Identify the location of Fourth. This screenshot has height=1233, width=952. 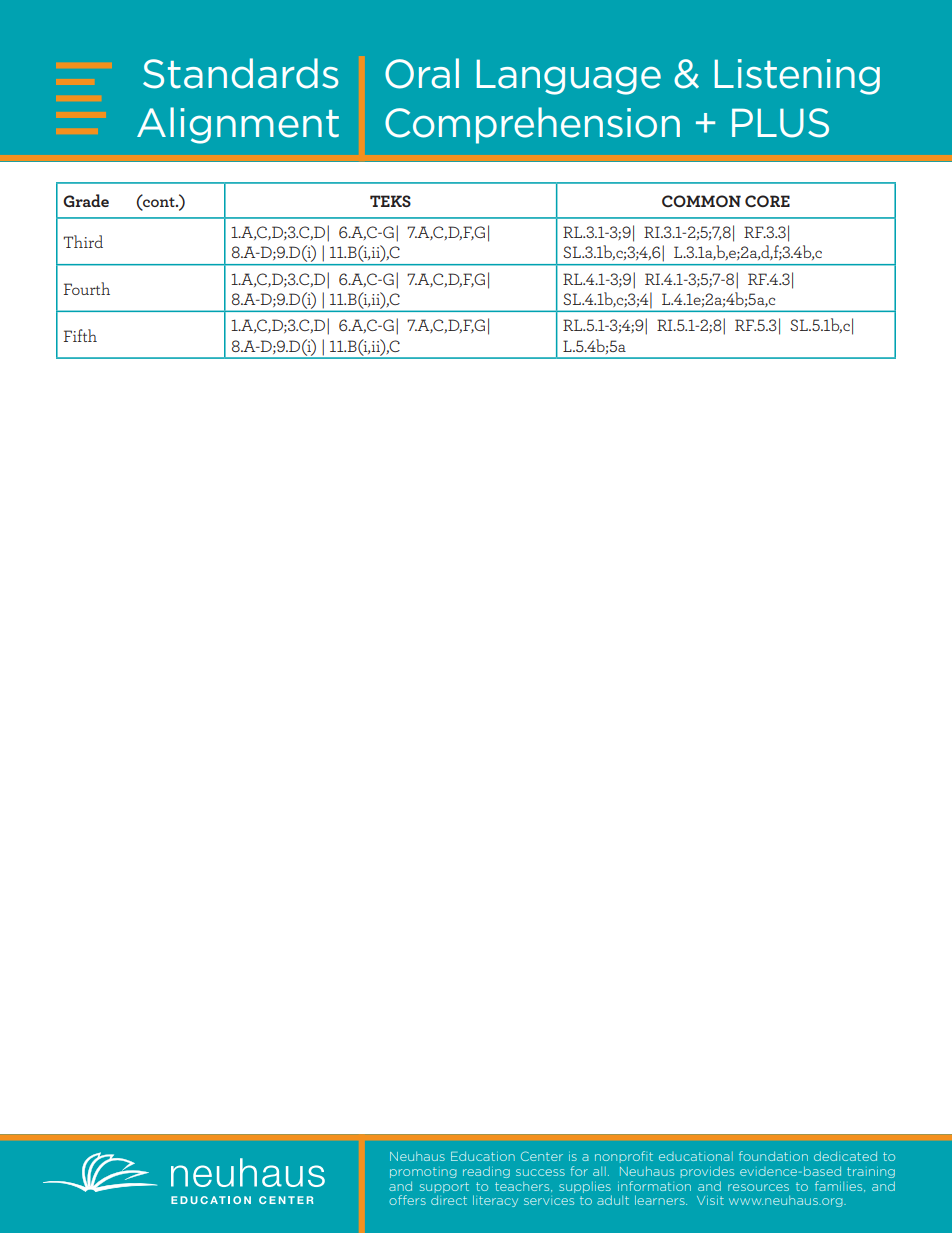
(87, 288).
